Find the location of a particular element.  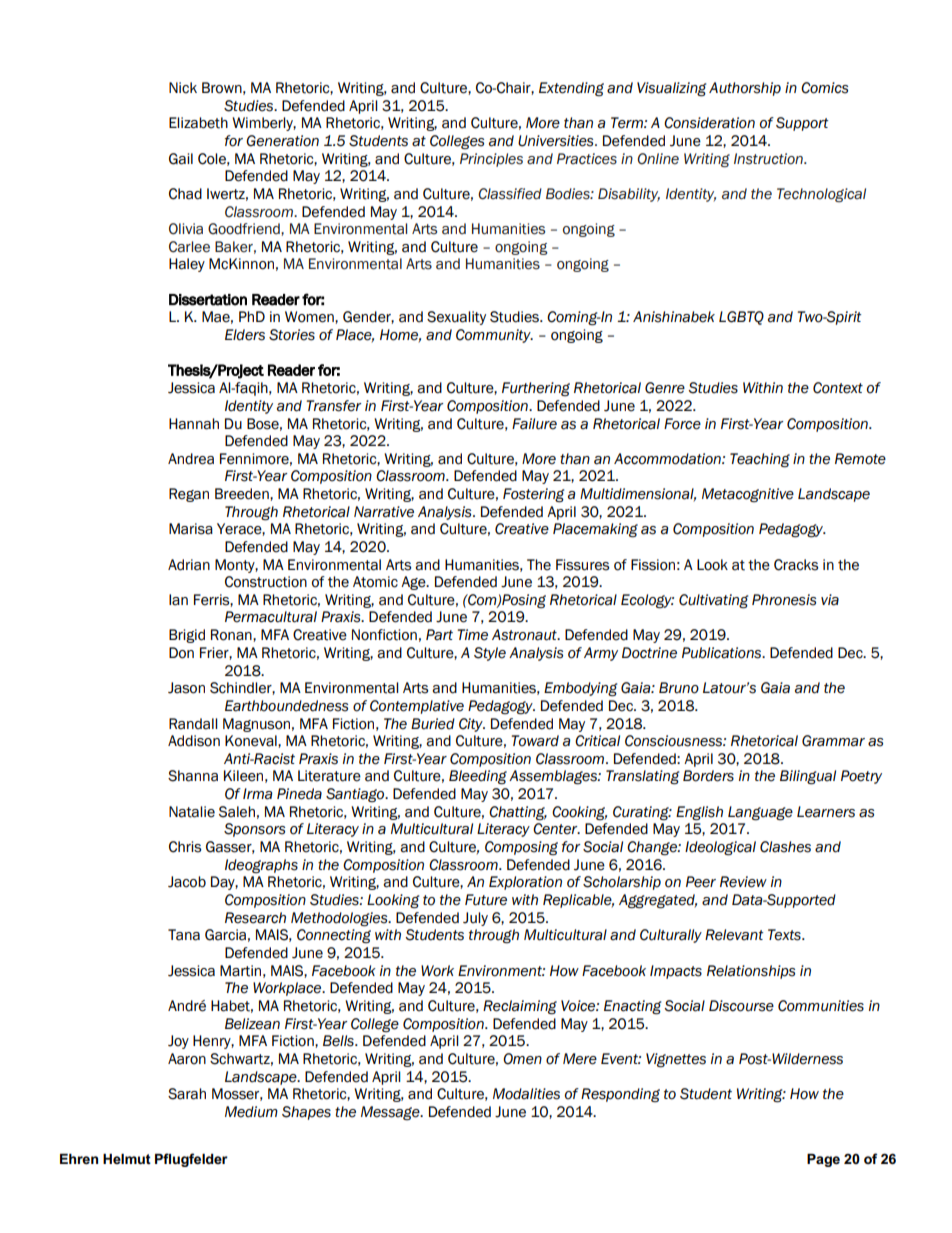

Publications is located at coordinates (723, 653).
